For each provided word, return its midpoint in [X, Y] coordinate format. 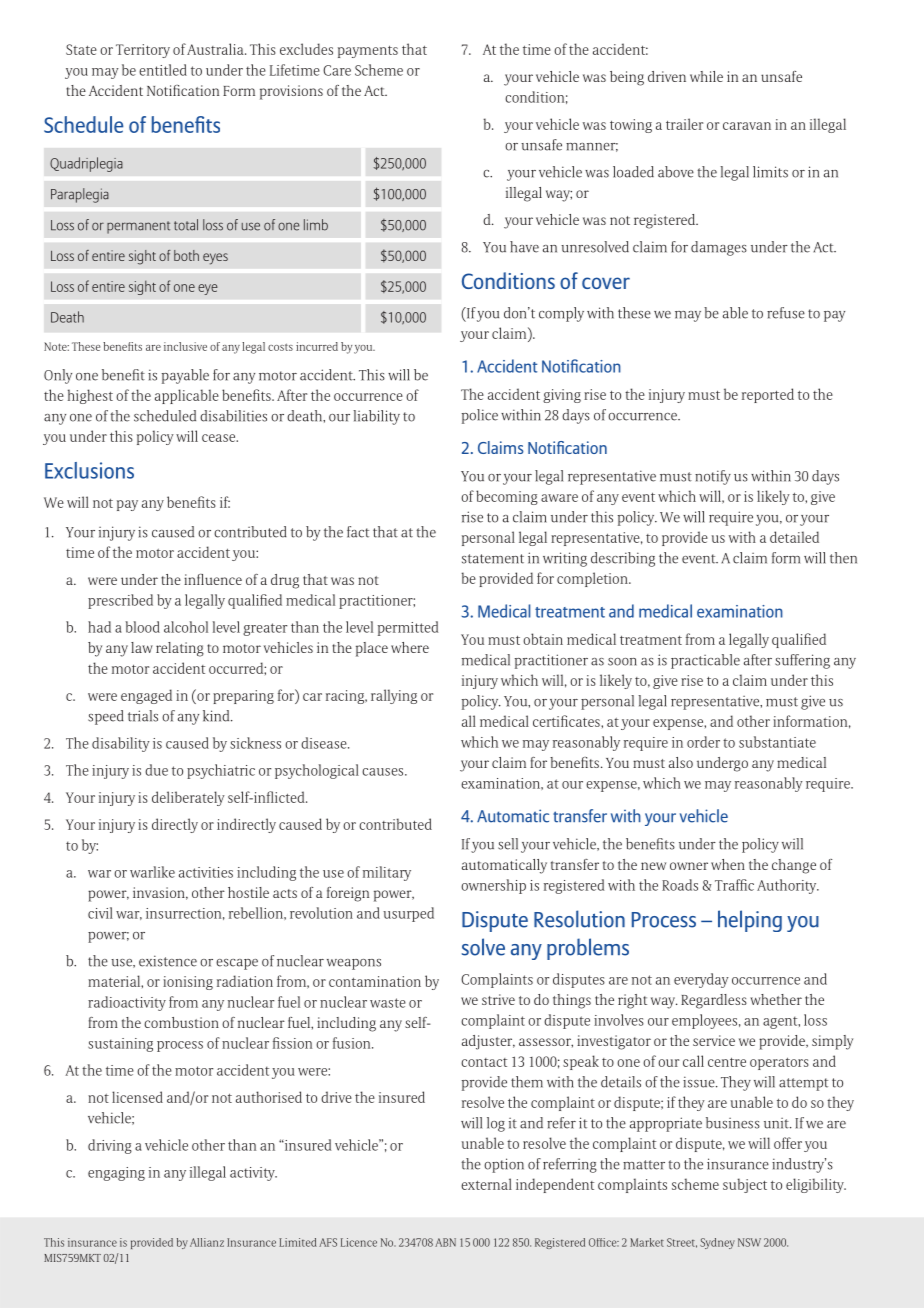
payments [368, 51]
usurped [408, 914]
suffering [802, 661]
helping [750, 921]
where [410, 647]
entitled [163, 70]
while [706, 76]
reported [768, 395]
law [142, 647]
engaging [116, 1174]
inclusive [185, 346]
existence [168, 961]
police [480, 416]
